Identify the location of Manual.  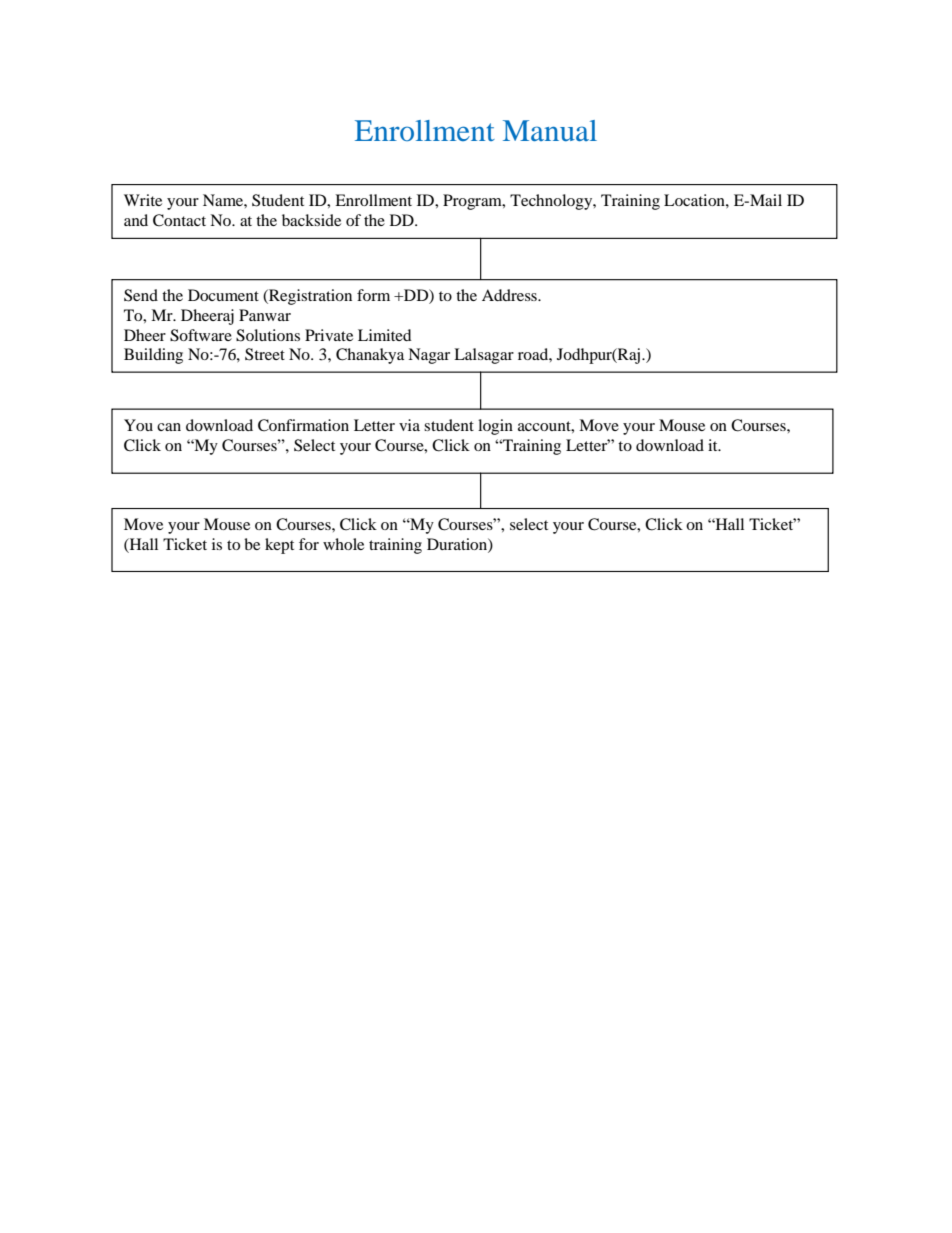
(550, 130).
